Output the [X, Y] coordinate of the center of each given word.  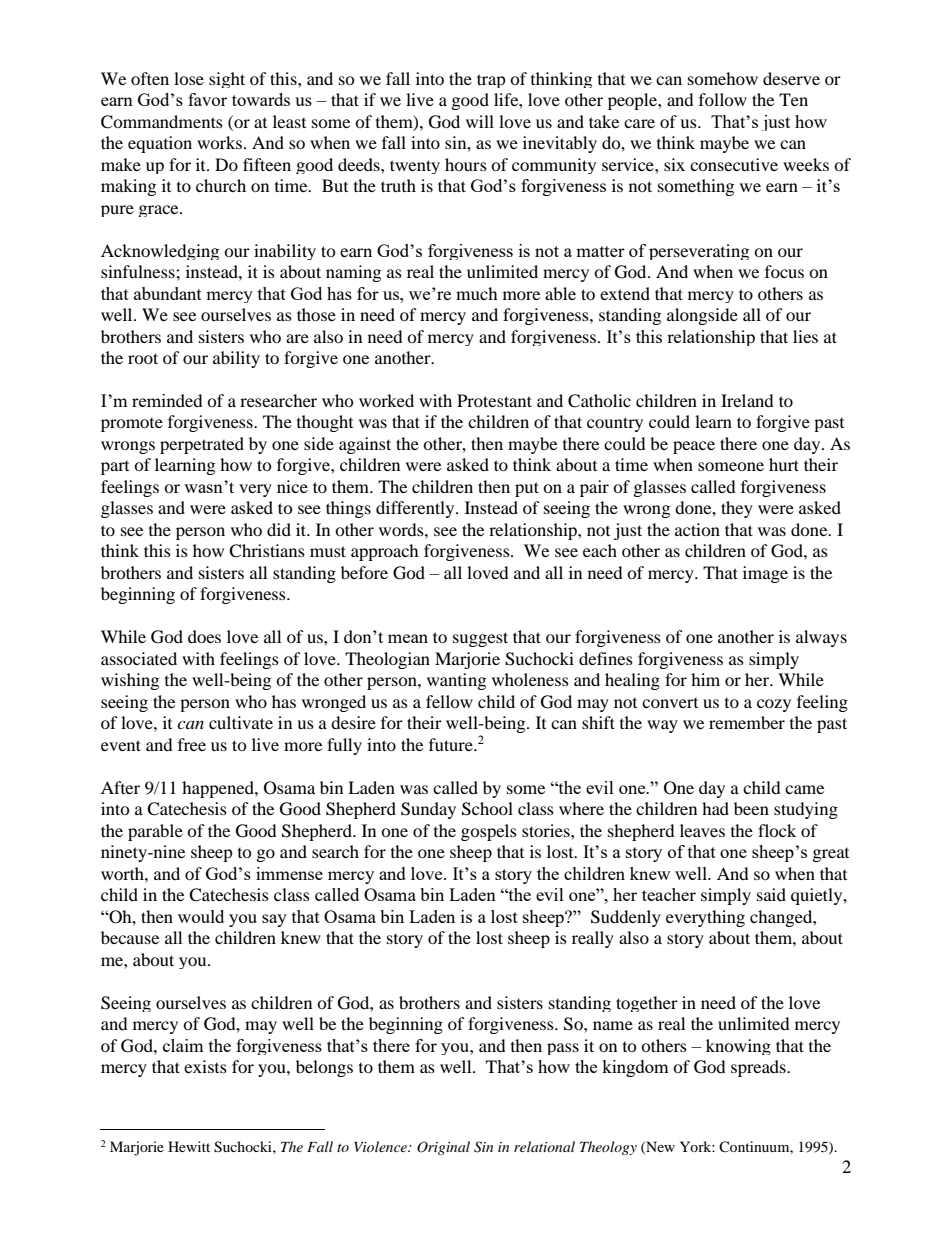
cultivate [241, 722]
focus [784, 271]
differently [416, 509]
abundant [168, 293]
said [771, 894]
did [279, 529]
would [201, 916]
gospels [489, 832]
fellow [449, 701]
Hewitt [189, 1146]
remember [747, 722]
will [480, 121]
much [477, 293]
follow [723, 99]
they [737, 509]
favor [207, 99]
